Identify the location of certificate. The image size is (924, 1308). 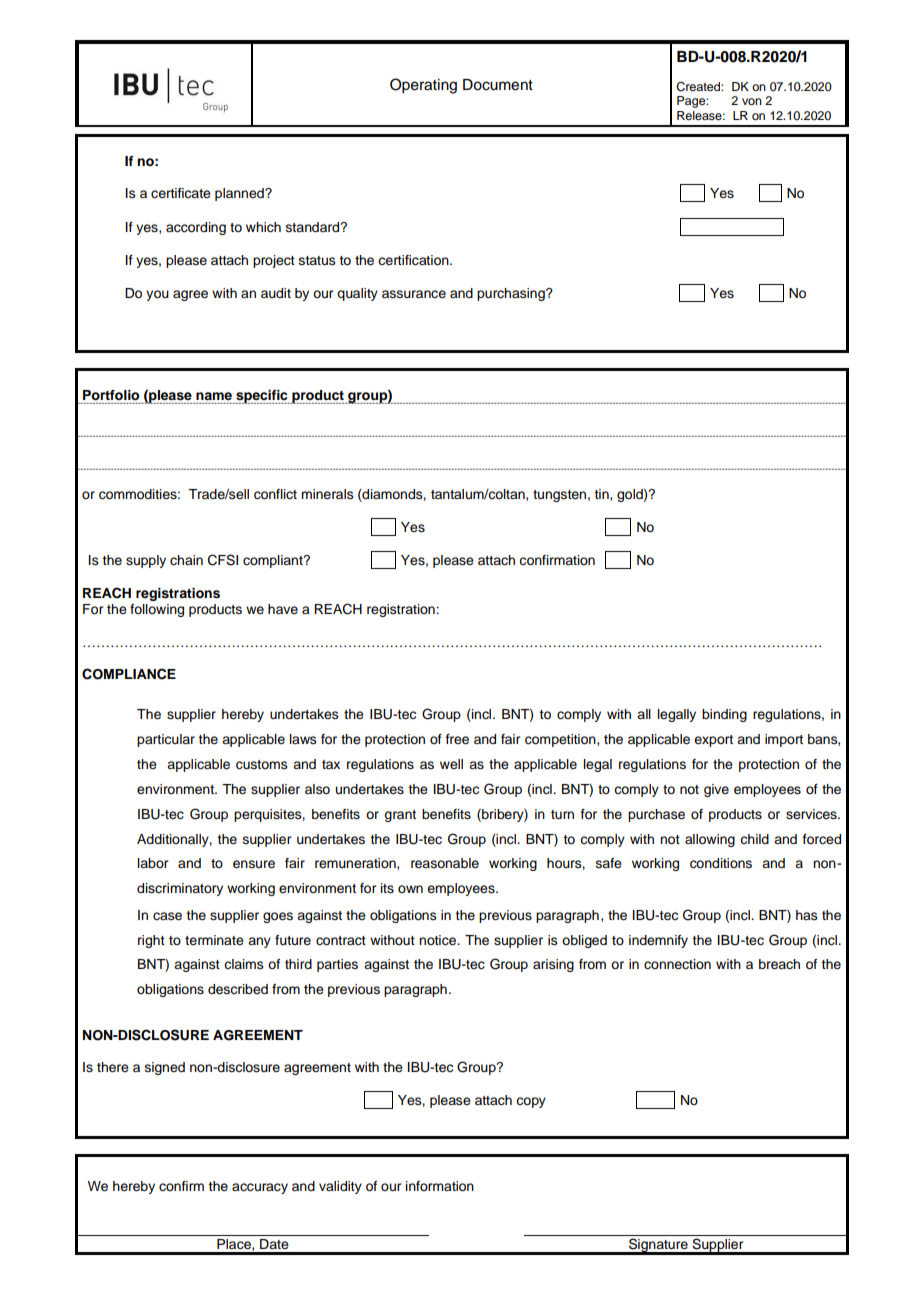
(181, 193).
